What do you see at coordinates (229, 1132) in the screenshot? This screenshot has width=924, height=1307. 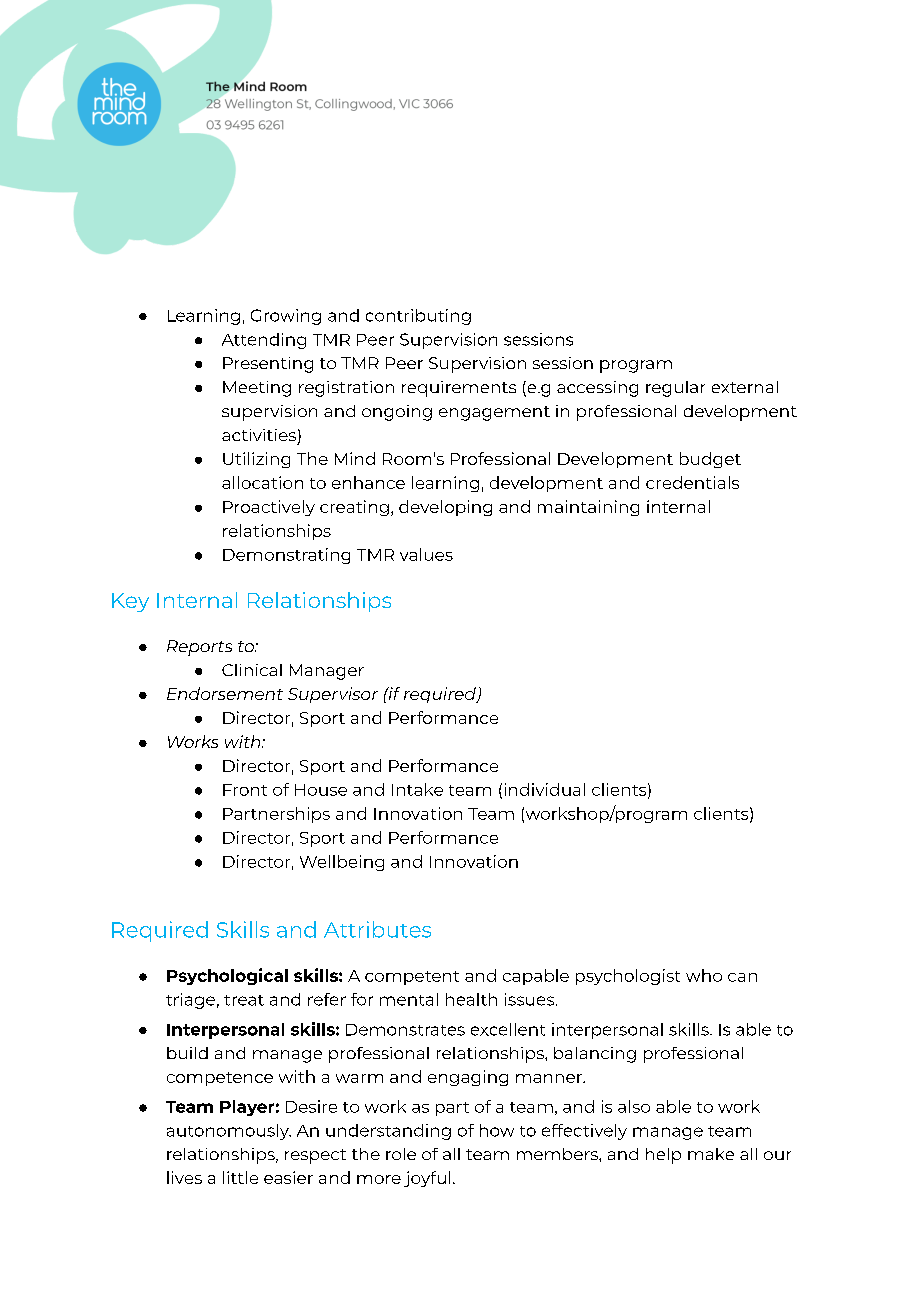 I see `autonomously` at bounding box center [229, 1132].
